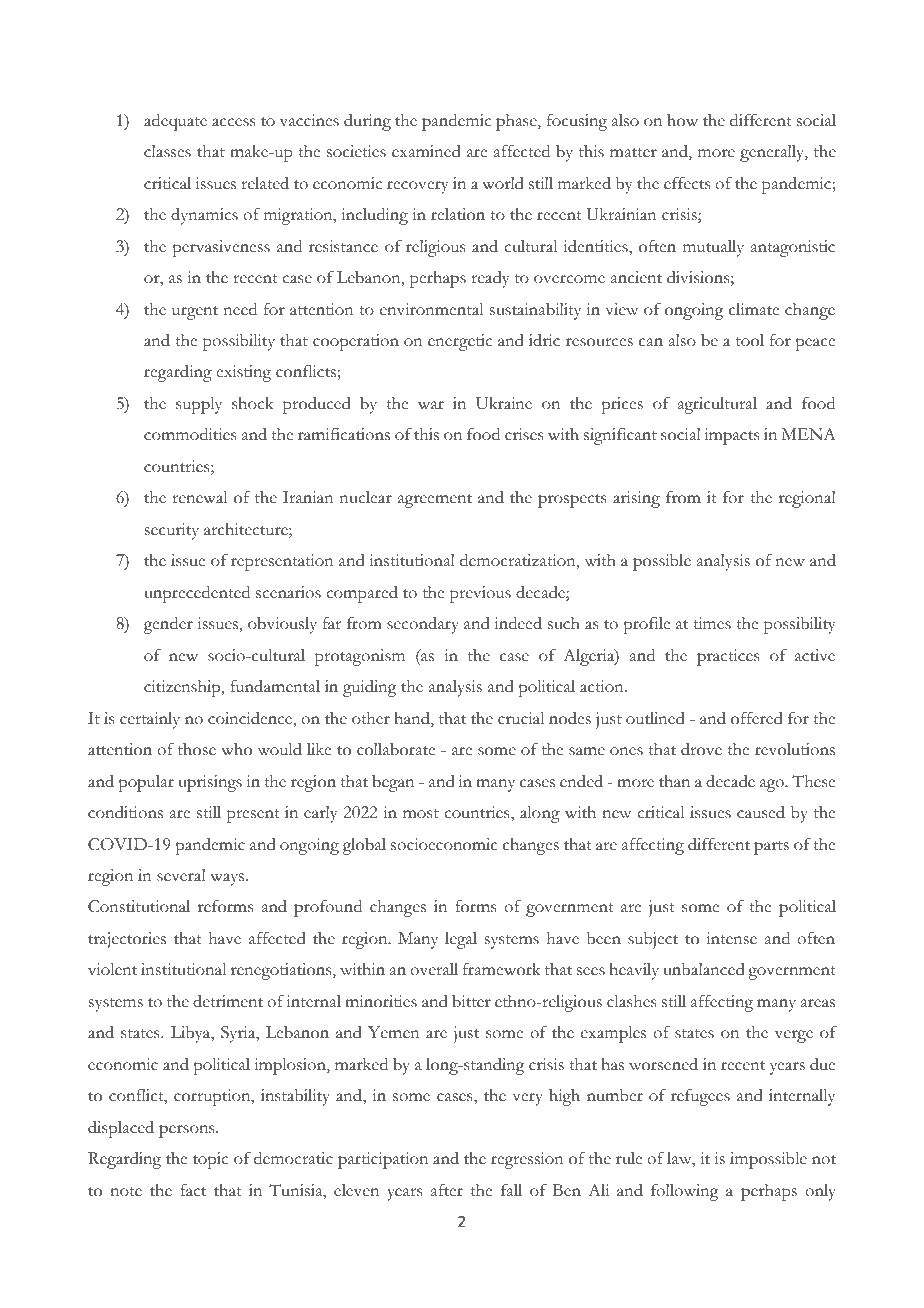 The width and height of the screenshot is (924, 1308). Describe the element at coordinates (684, 1192) in the screenshot. I see `following` at that location.
